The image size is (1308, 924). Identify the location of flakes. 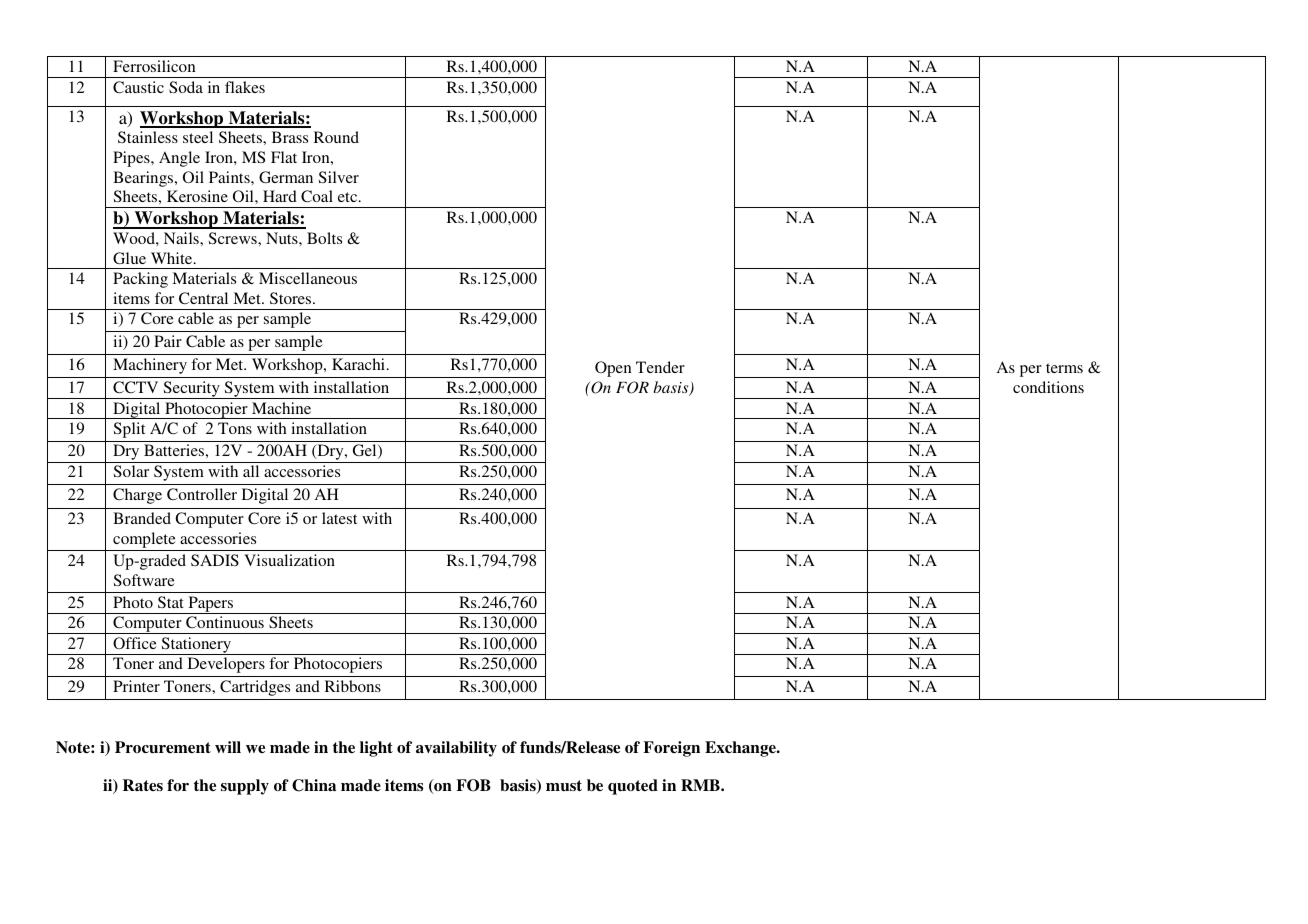
(245, 87).
